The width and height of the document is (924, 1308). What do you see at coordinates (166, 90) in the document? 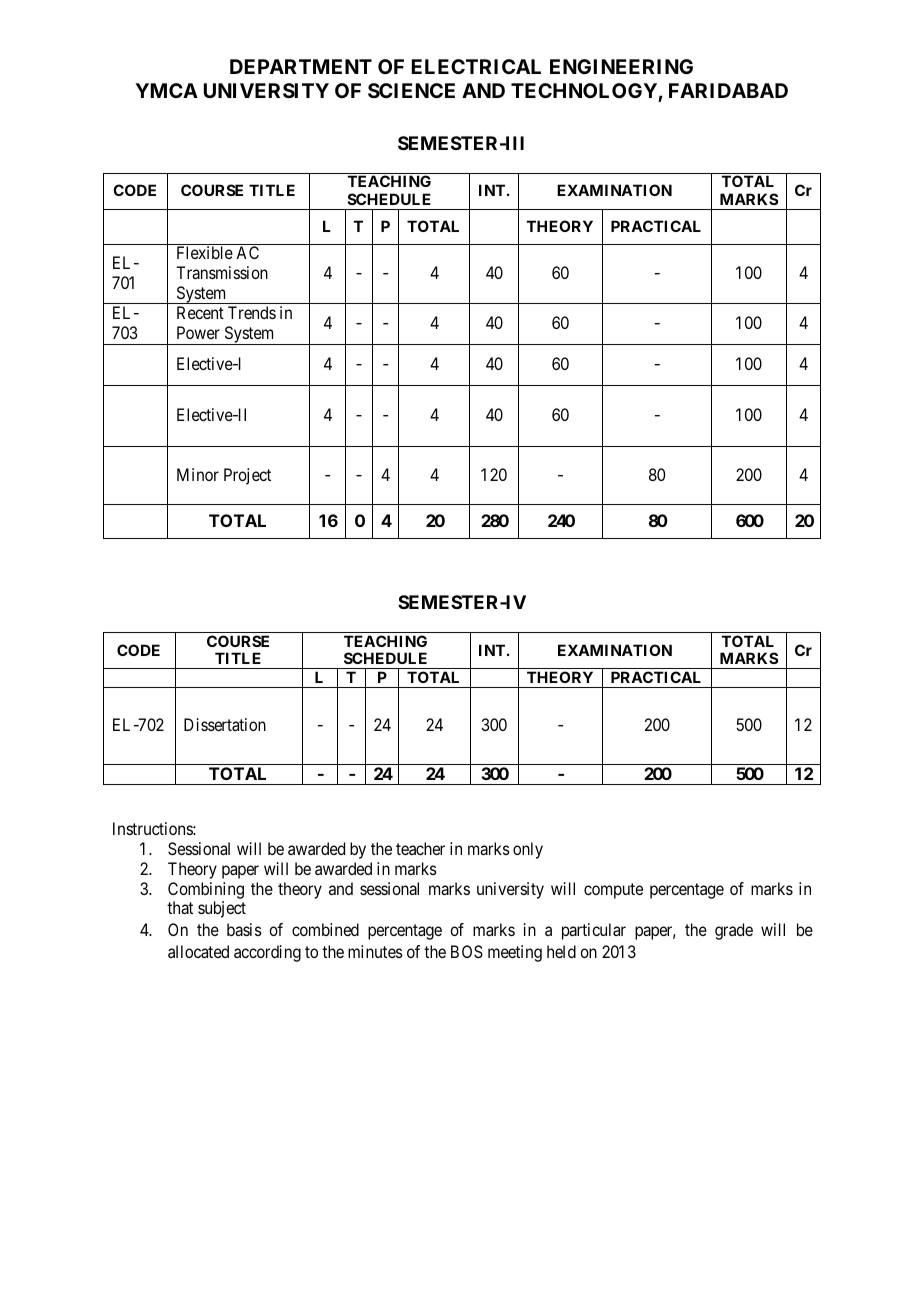
I see `YMCA` at bounding box center [166, 90].
